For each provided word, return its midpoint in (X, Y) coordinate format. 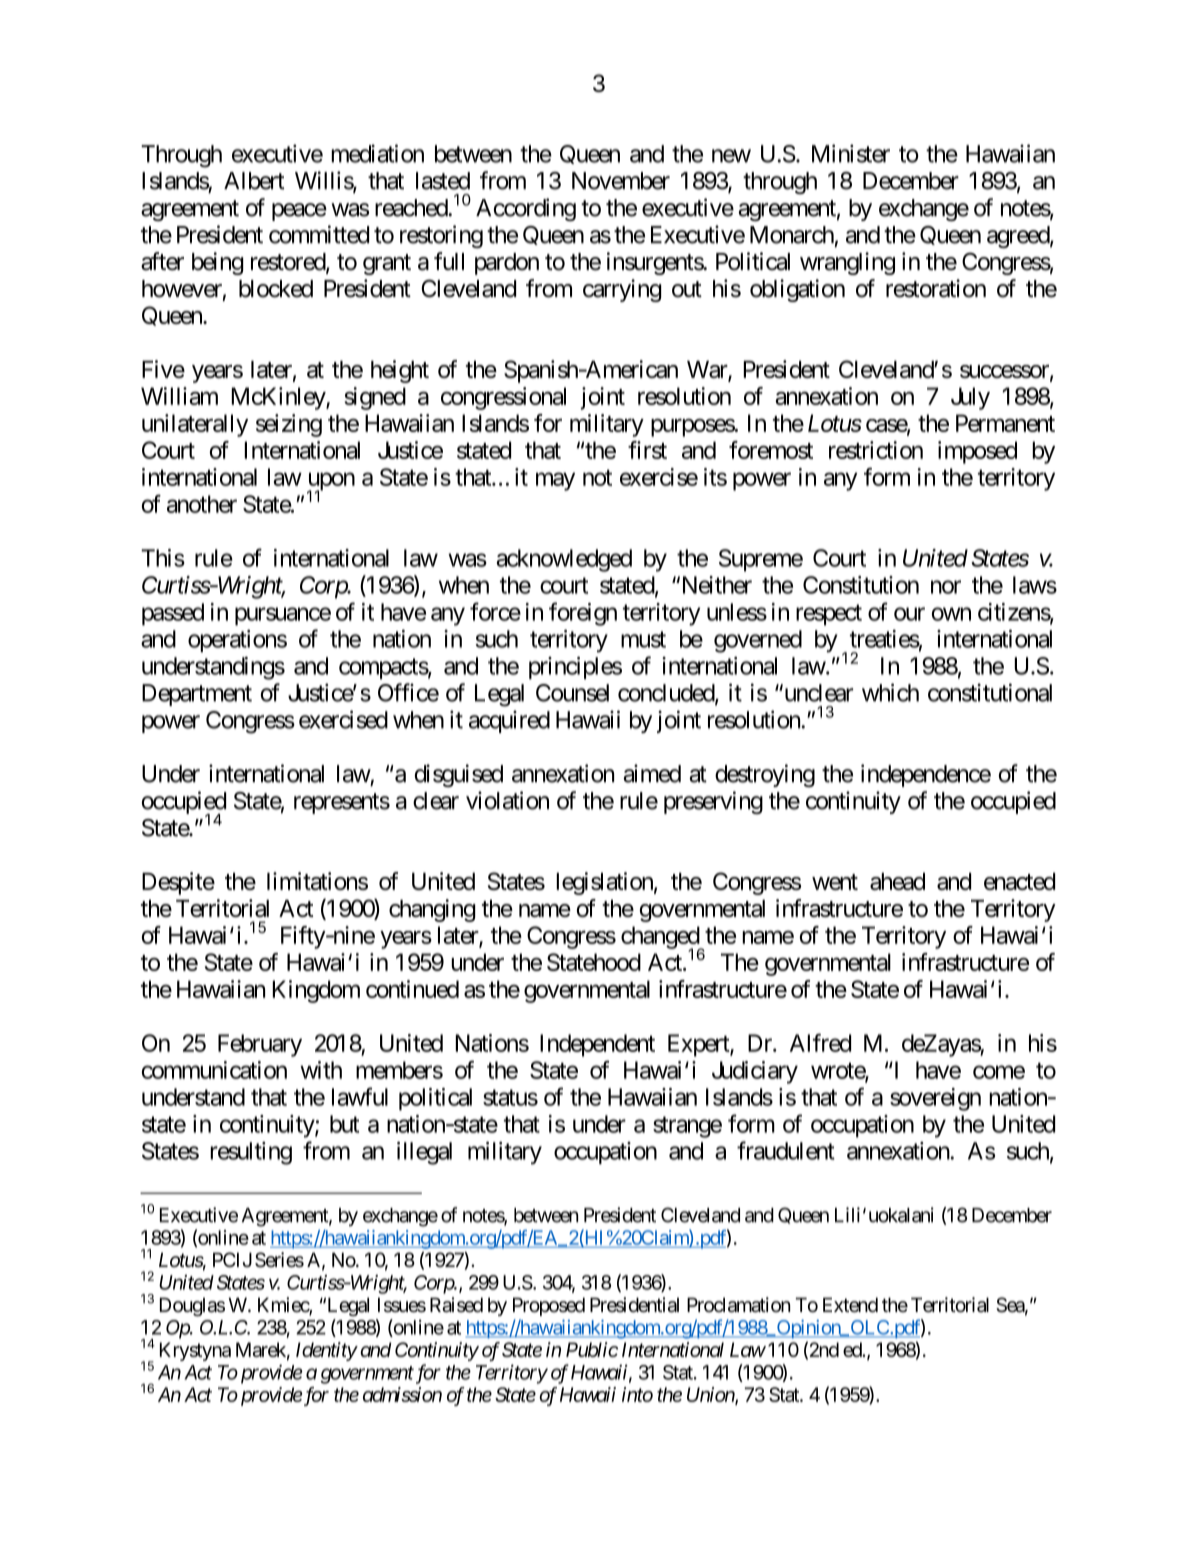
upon (331, 482)
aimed (652, 773)
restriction (876, 450)
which (890, 692)
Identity (326, 1351)
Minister (851, 153)
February (260, 1045)
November (621, 181)
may (555, 481)
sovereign (935, 1099)
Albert (254, 181)
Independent (597, 1045)
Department (197, 695)
